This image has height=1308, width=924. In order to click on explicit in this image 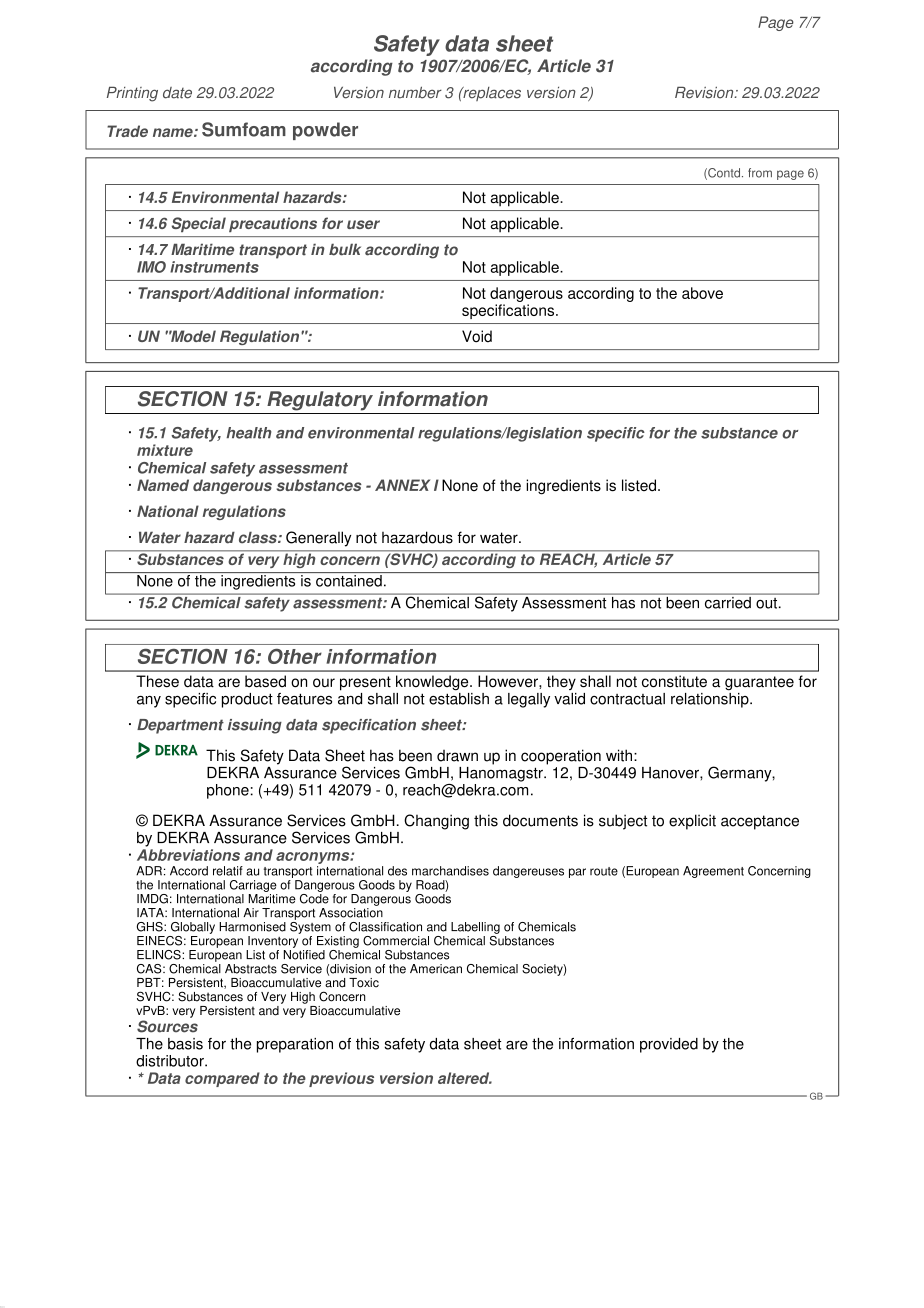, I will do `click(692, 822)`.
